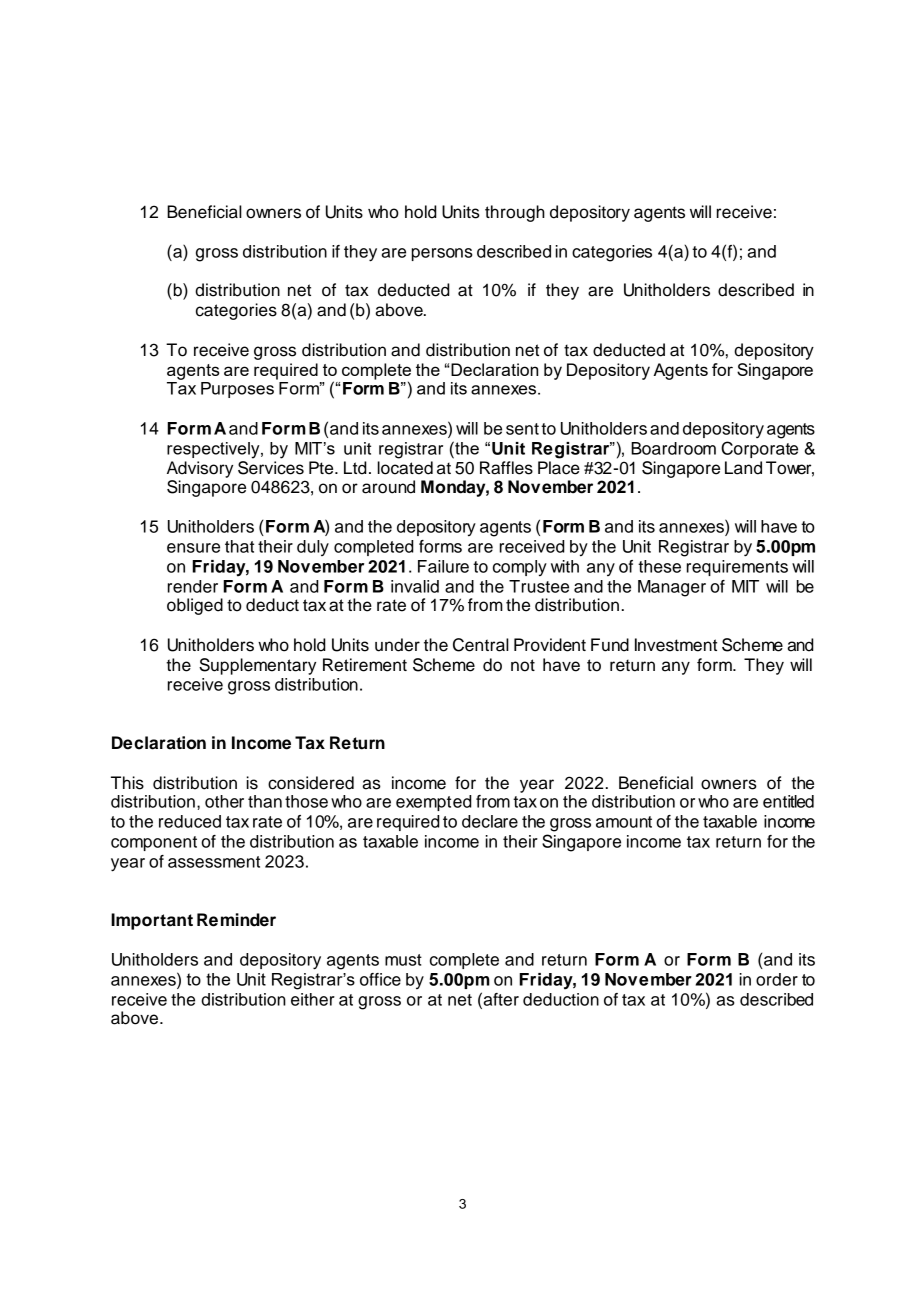  Describe the element at coordinates (481, 645) in the screenshot. I see `Central` at that location.
